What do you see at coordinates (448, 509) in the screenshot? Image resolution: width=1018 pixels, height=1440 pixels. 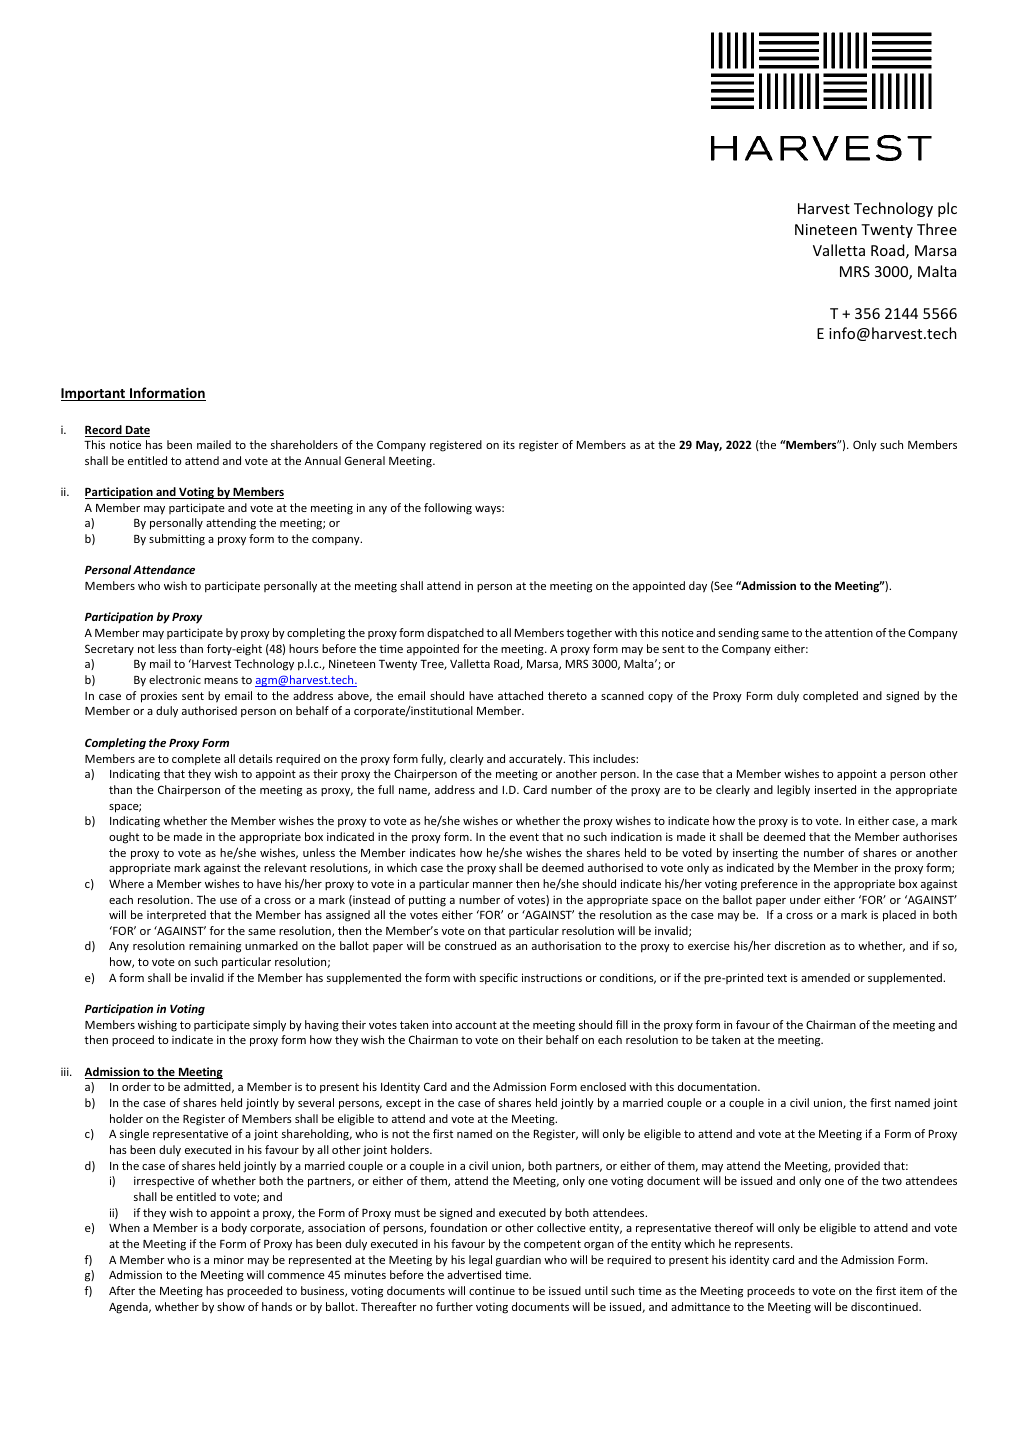 I see `following` at bounding box center [448, 509].
